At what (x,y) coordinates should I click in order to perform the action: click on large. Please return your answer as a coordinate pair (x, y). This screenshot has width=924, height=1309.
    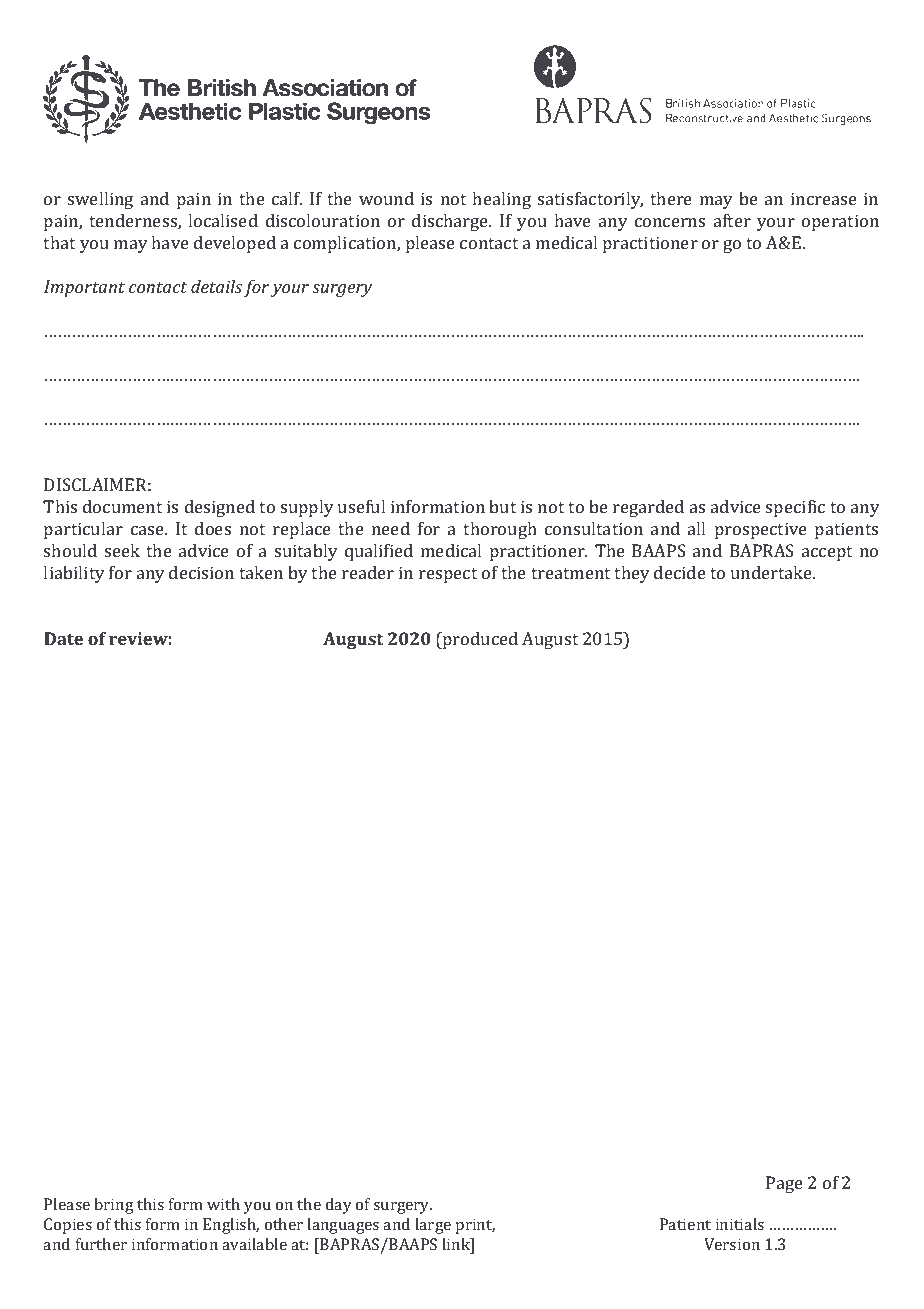
    Looking at the image, I should click on (433, 1226).
